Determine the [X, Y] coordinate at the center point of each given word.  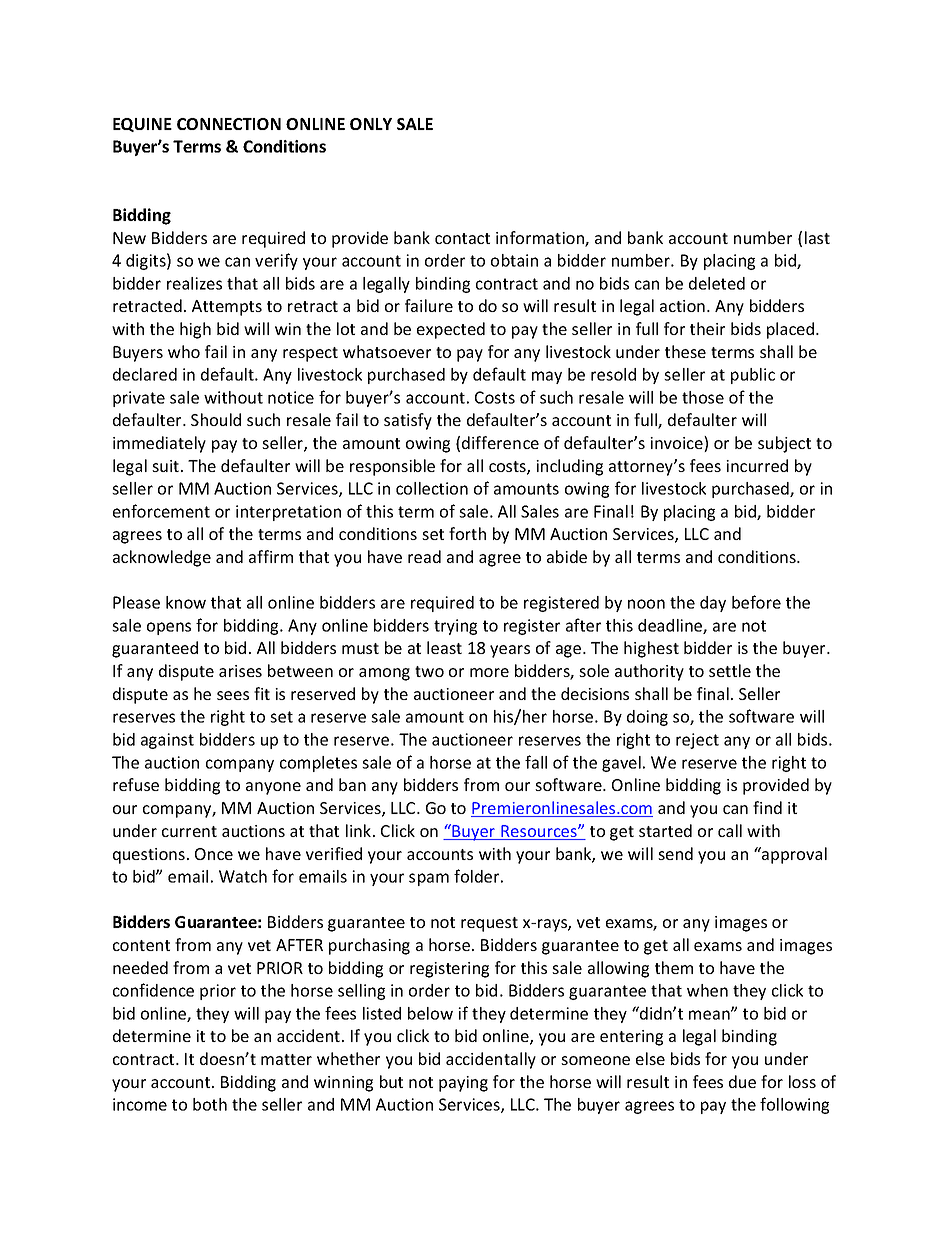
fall [536, 762]
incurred [757, 465]
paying [463, 1084]
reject [697, 741]
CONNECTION [229, 124]
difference [500, 442]
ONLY [371, 124]
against [167, 741]
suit [167, 466]
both [210, 1104]
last [817, 237]
